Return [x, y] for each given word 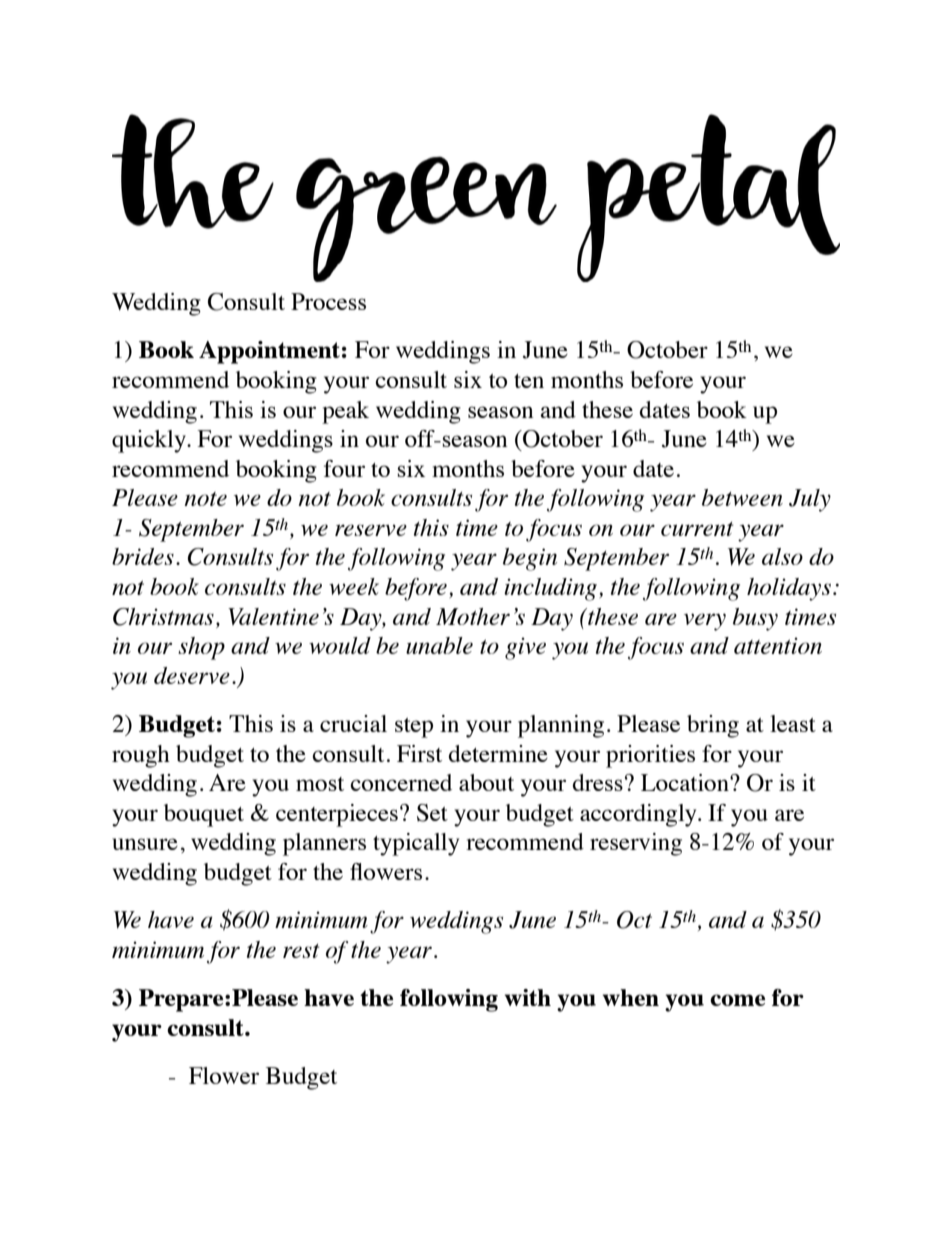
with [527, 997]
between [742, 497]
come [737, 1000]
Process [328, 301]
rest [301, 951]
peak [345, 412]
